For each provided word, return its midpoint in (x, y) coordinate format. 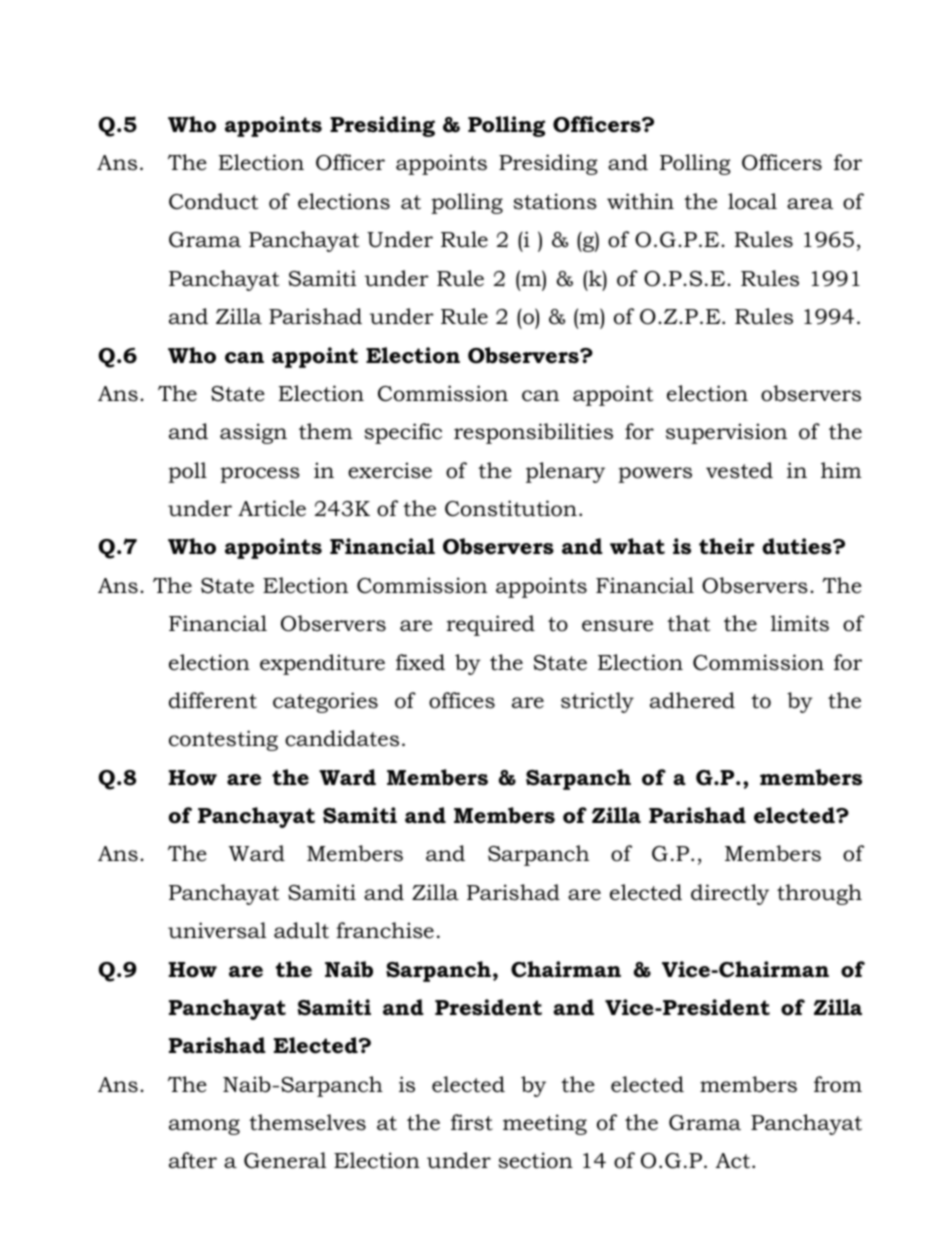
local (752, 201)
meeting (545, 1124)
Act (734, 1161)
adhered (692, 700)
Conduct (213, 201)
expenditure (322, 664)
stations (555, 201)
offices (462, 700)
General (285, 1160)
